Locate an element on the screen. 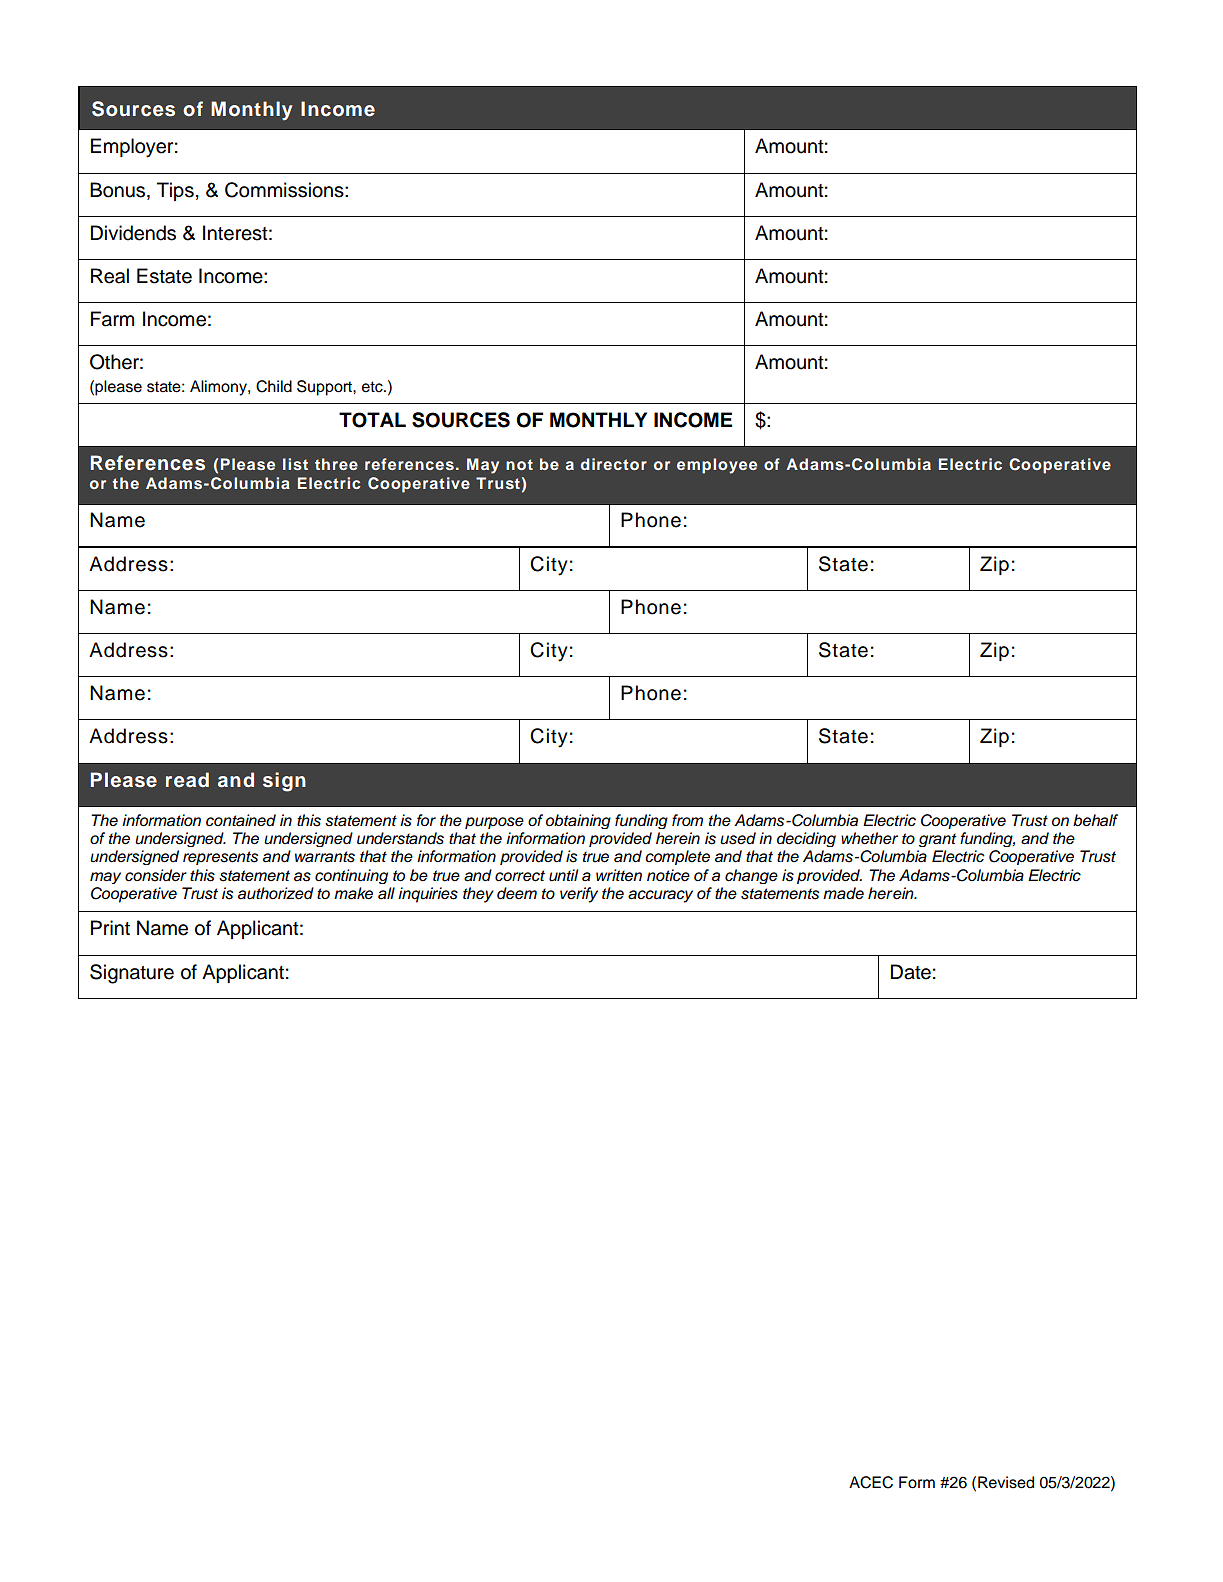  Revised is located at coordinates (1006, 1482).
